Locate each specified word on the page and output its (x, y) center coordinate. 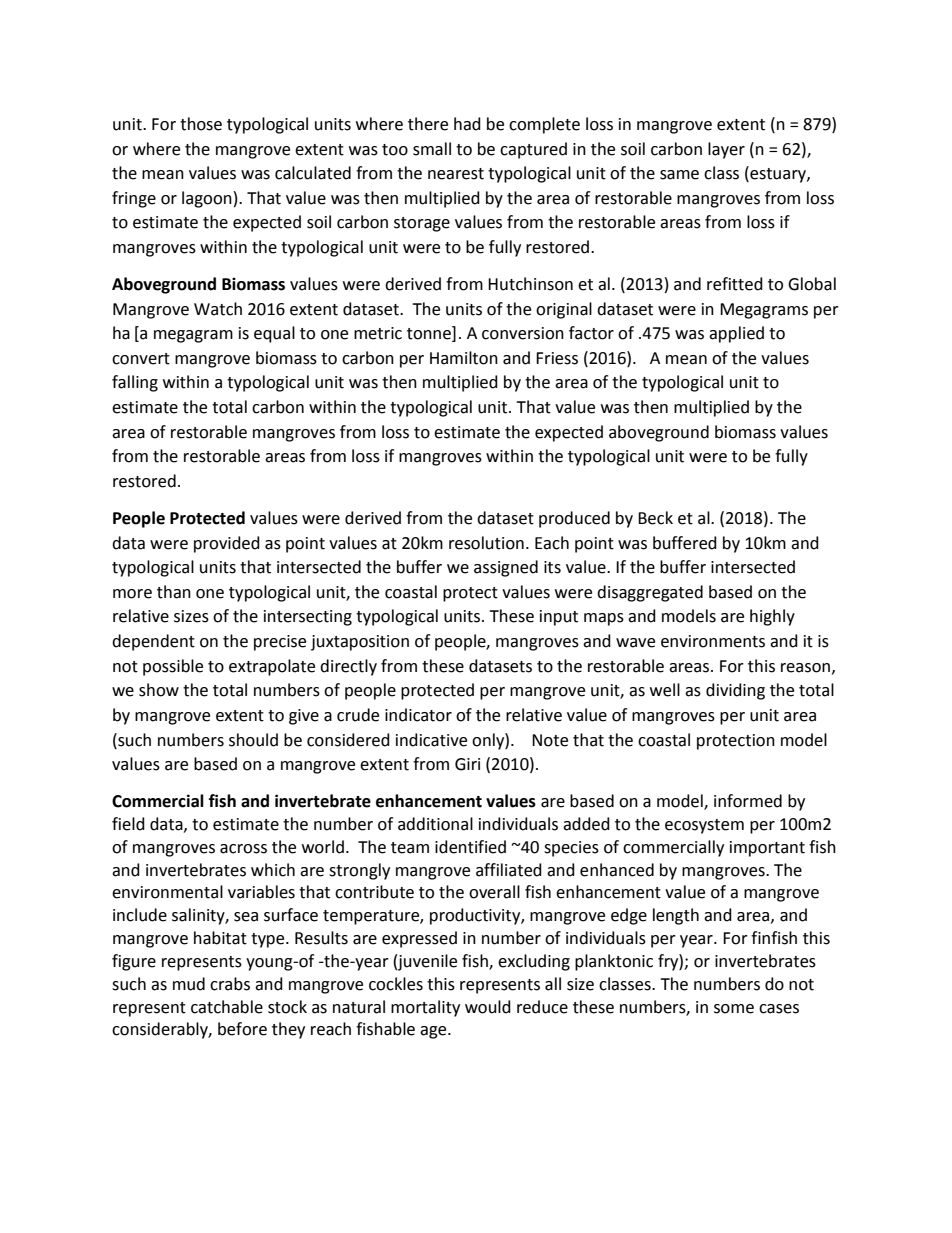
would (488, 1007)
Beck (655, 518)
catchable (227, 1007)
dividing (735, 691)
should (253, 740)
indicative (431, 740)
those (201, 124)
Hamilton (464, 358)
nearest (456, 174)
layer (726, 150)
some (734, 1009)
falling (135, 383)
